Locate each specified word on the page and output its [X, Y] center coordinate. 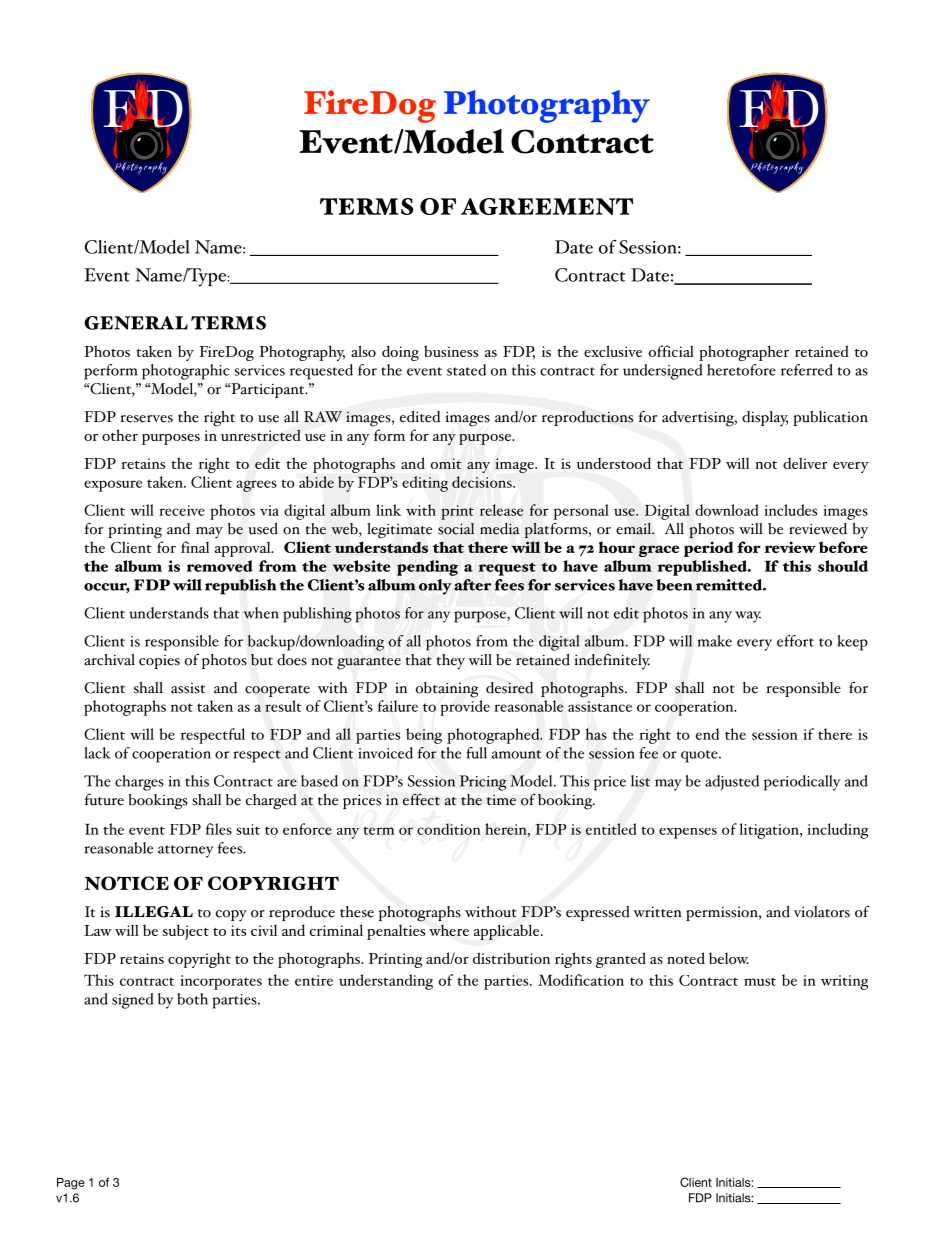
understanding [386, 982]
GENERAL [136, 323]
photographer [744, 353]
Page [71, 1184]
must [760, 981]
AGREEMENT [547, 206]
